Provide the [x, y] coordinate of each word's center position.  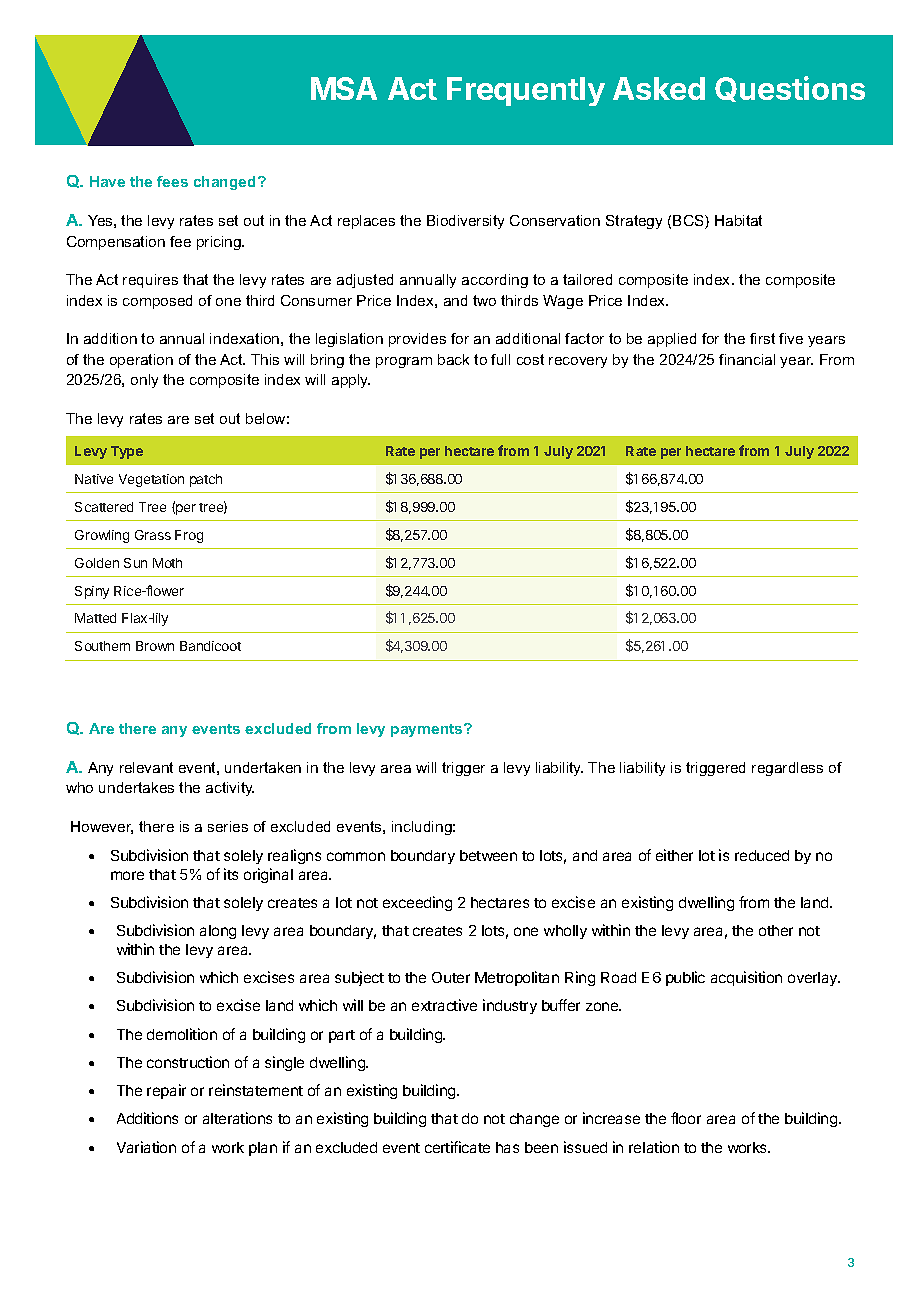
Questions [790, 89]
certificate [457, 1147]
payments [428, 730]
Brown [155, 646]
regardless [787, 769]
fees [172, 181]
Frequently [526, 91]
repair [166, 1091]
